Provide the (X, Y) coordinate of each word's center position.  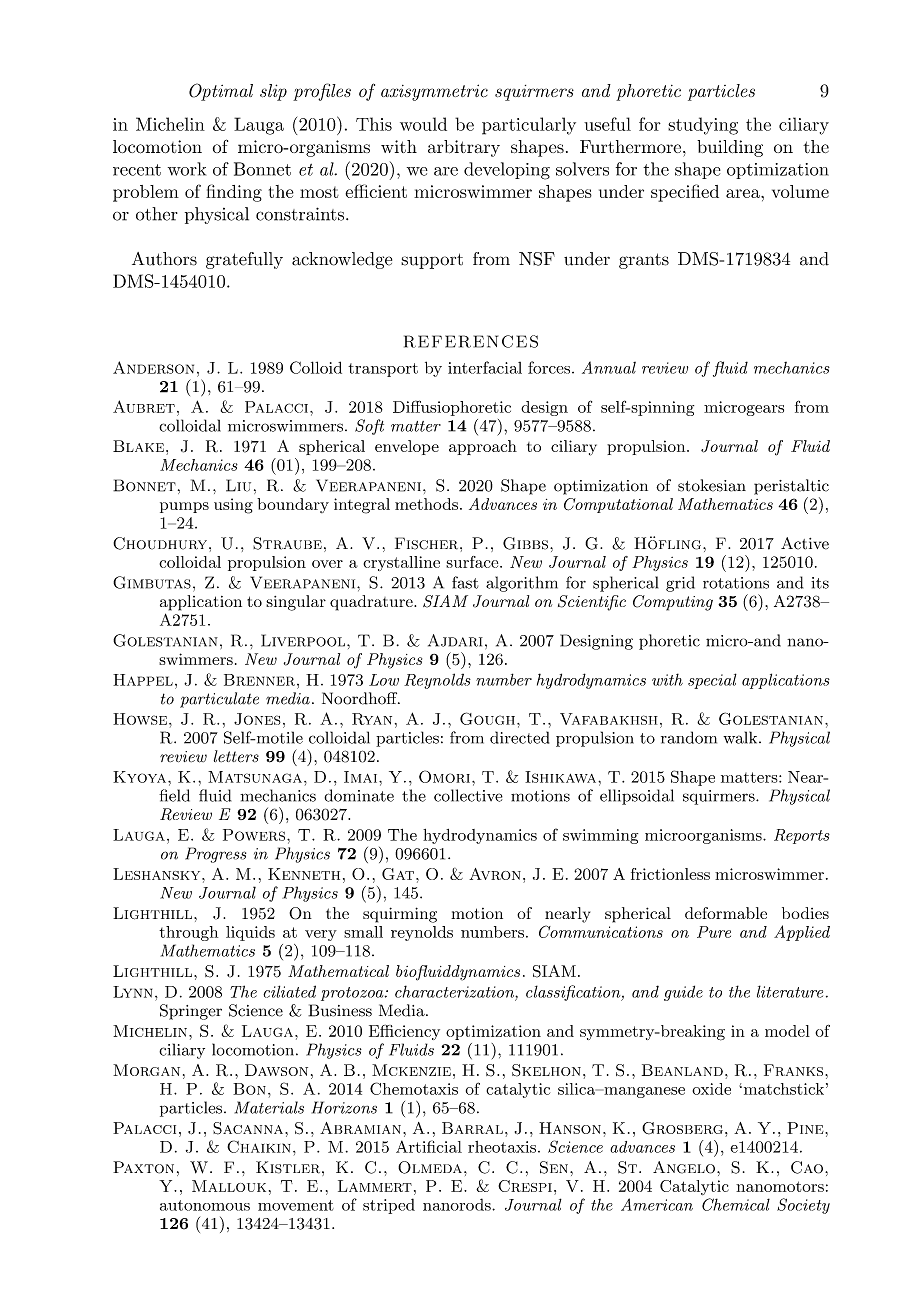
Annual (609, 367)
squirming (400, 915)
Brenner (259, 680)
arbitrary (464, 148)
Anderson (153, 367)
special (712, 681)
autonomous (205, 1205)
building (730, 148)
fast (465, 582)
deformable (726, 913)
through (188, 933)
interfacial (485, 367)
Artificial (429, 1146)
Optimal (221, 92)
